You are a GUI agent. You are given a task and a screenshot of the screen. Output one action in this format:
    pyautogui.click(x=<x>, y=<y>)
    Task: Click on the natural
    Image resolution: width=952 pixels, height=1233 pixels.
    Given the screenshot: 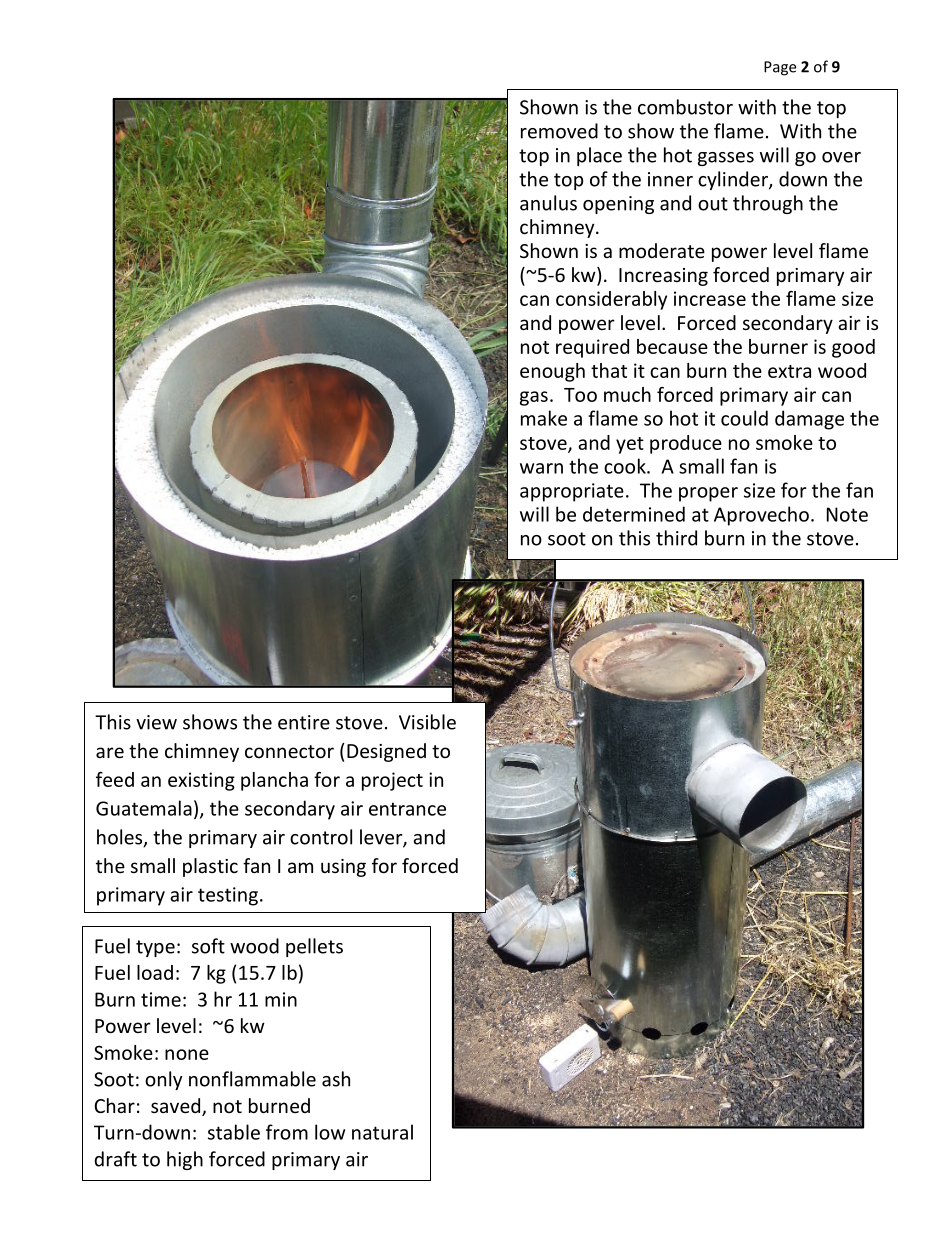 What is the action you would take?
    pyautogui.click(x=382, y=1132)
